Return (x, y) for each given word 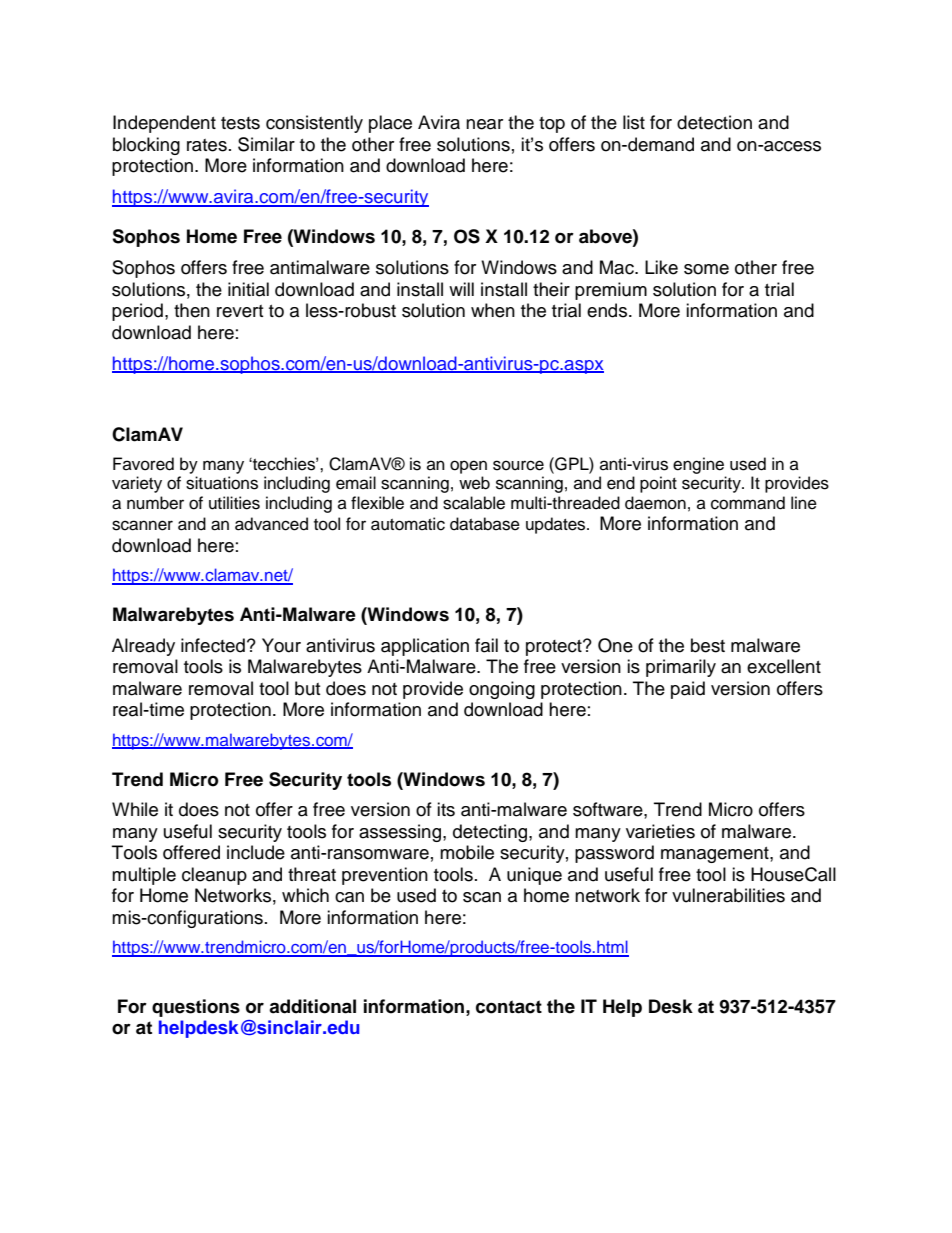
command (748, 503)
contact (509, 1007)
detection (714, 122)
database (485, 524)
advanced (271, 524)
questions (196, 1008)
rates (207, 145)
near (484, 124)
